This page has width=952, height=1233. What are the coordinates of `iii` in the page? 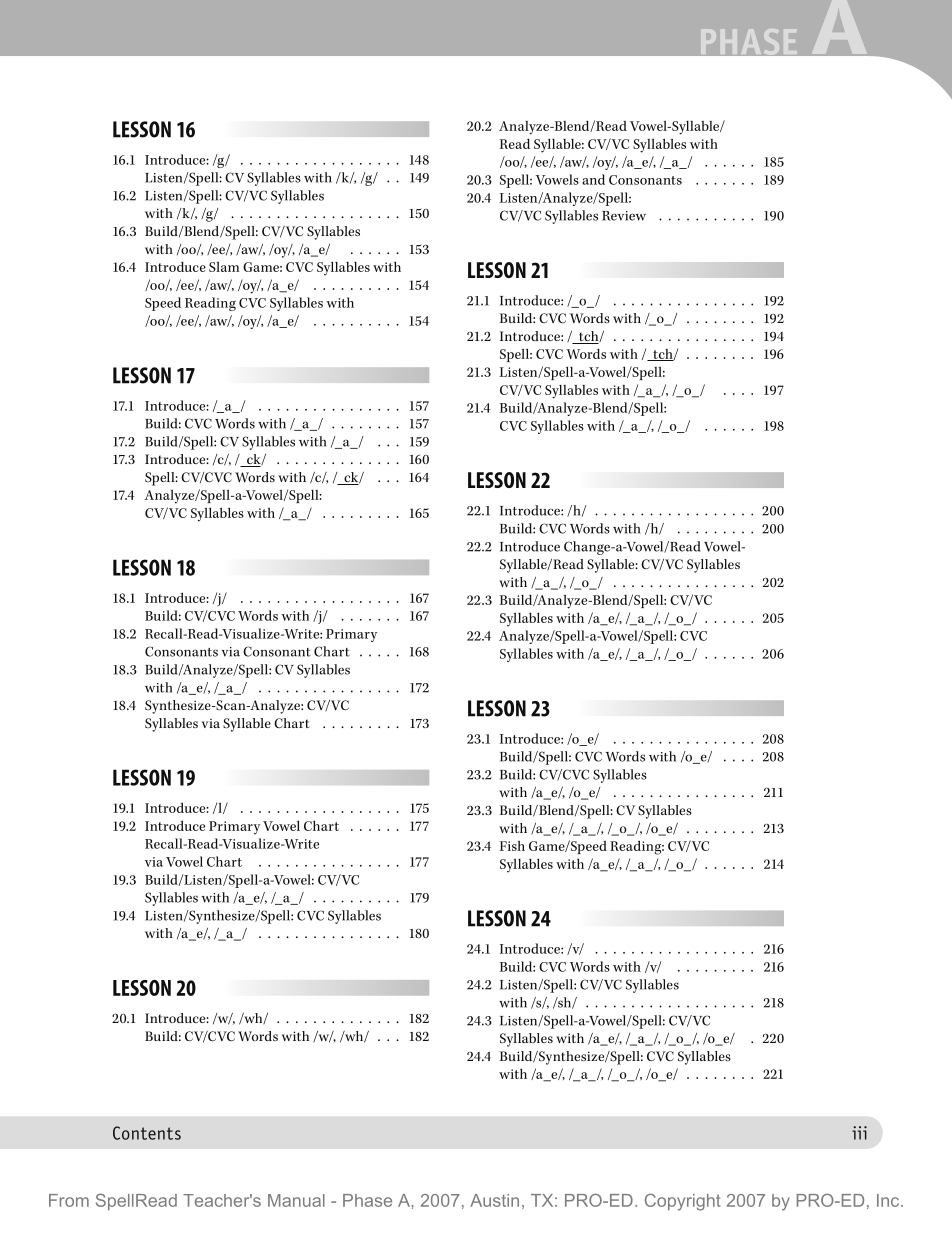 It's located at (859, 1133).
